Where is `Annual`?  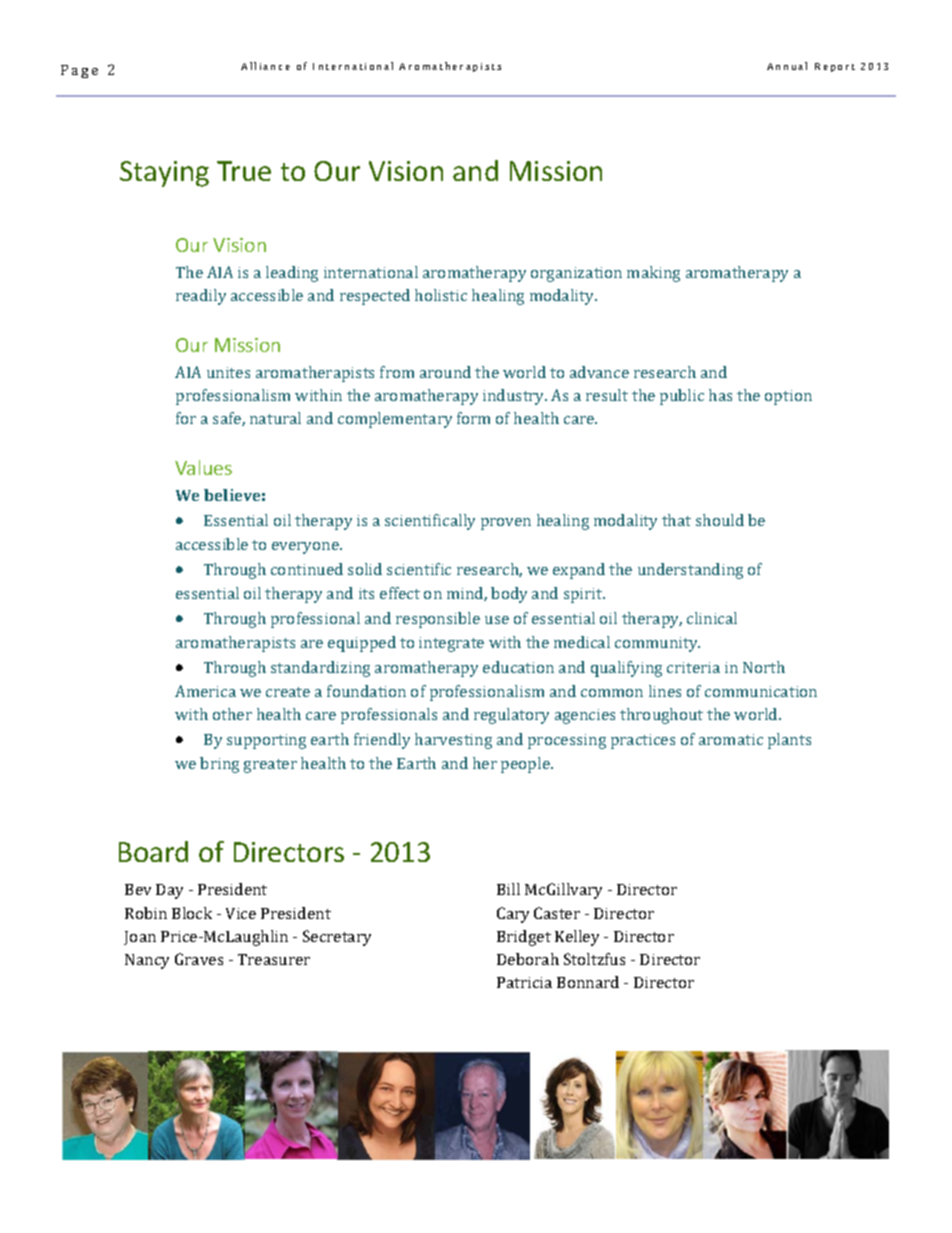
Annual is located at coordinates (787, 66).
